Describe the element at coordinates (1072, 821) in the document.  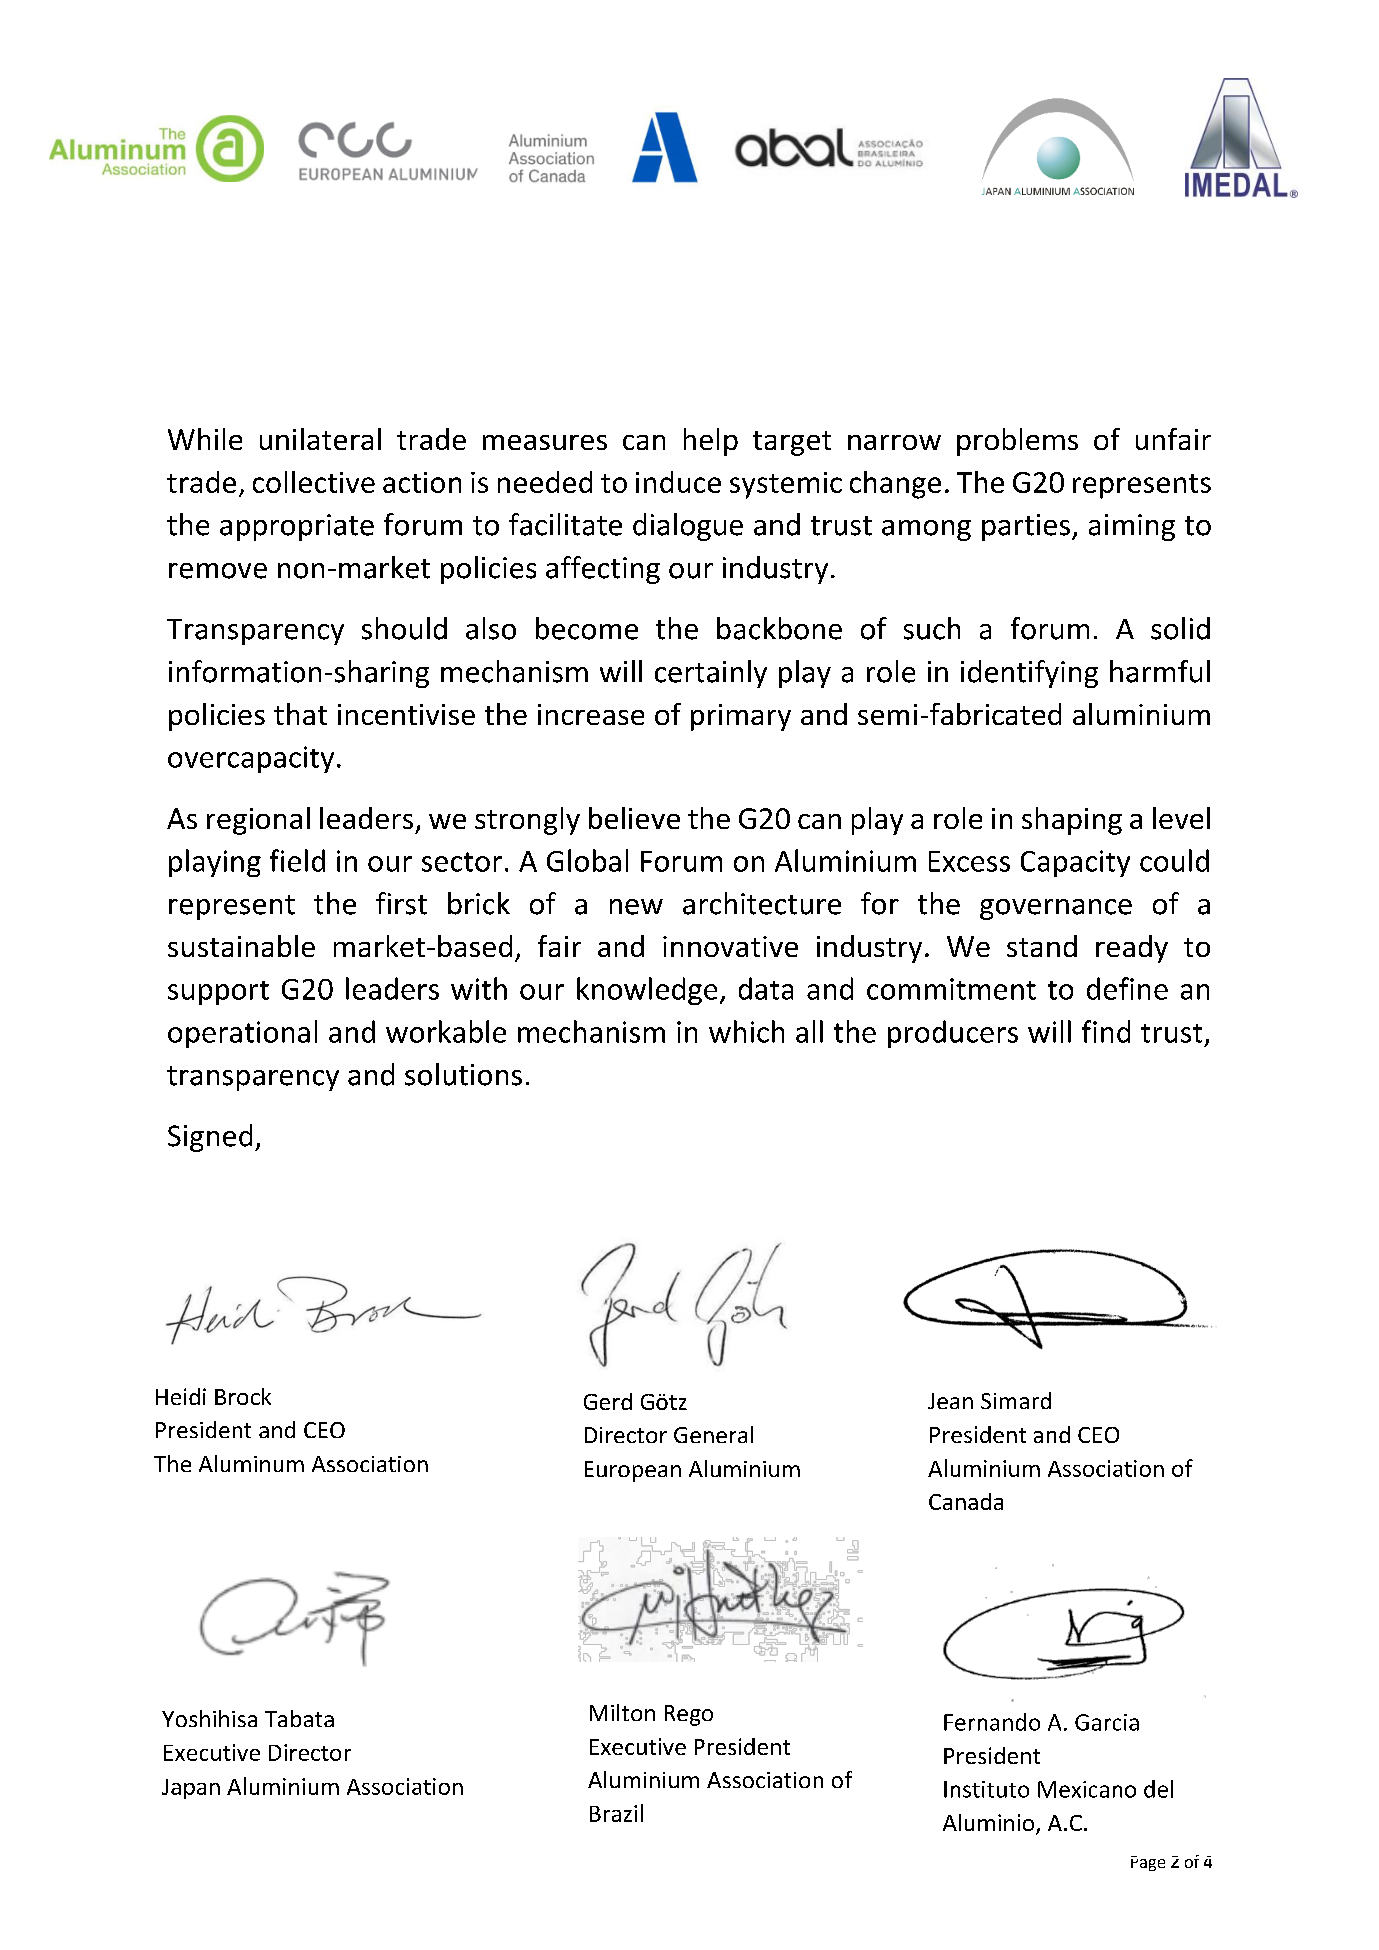
I see `shaping` at that location.
